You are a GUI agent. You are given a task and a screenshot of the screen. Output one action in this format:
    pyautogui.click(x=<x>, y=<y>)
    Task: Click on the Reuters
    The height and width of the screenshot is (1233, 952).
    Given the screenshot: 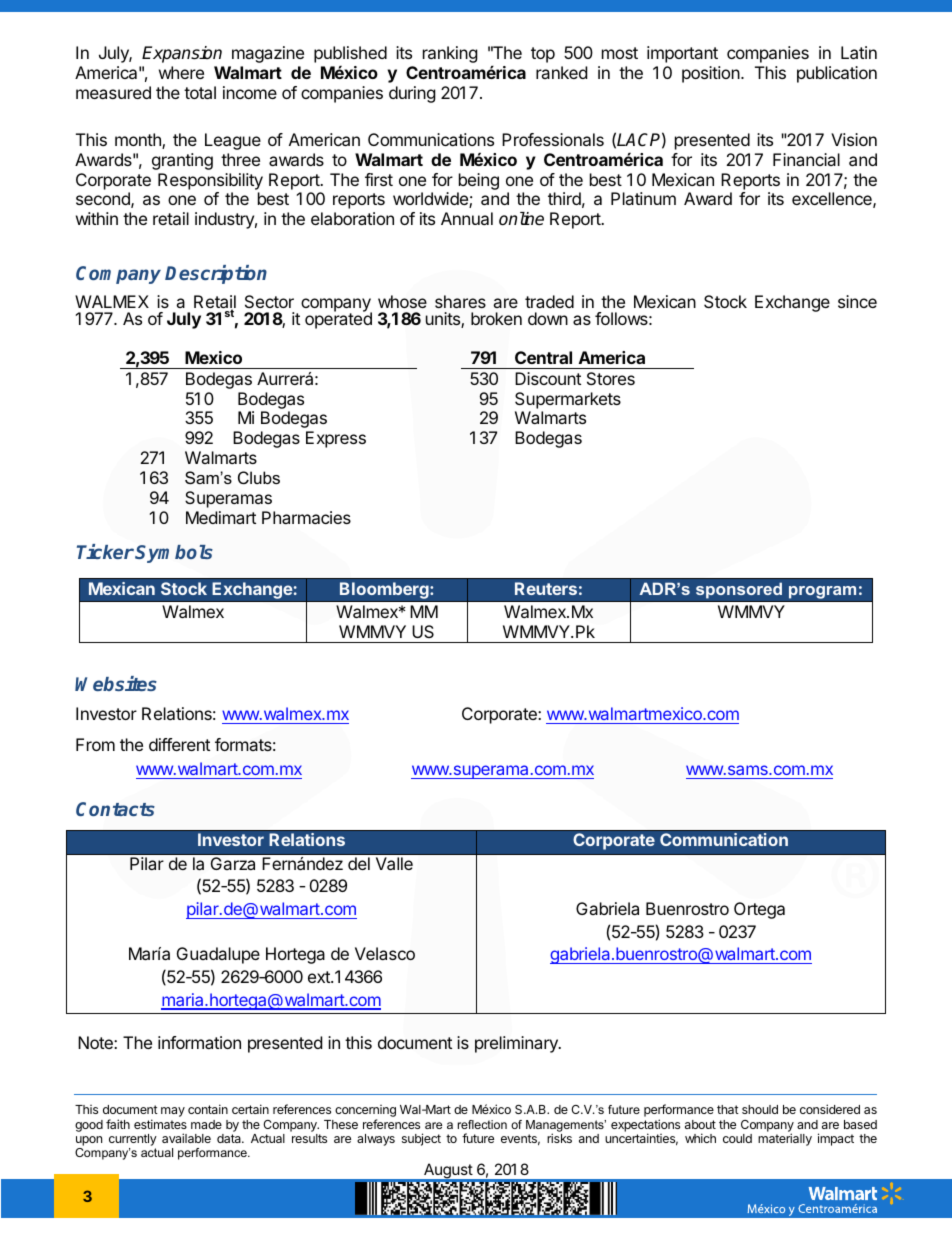 What is the action you would take?
    pyautogui.click(x=546, y=588)
